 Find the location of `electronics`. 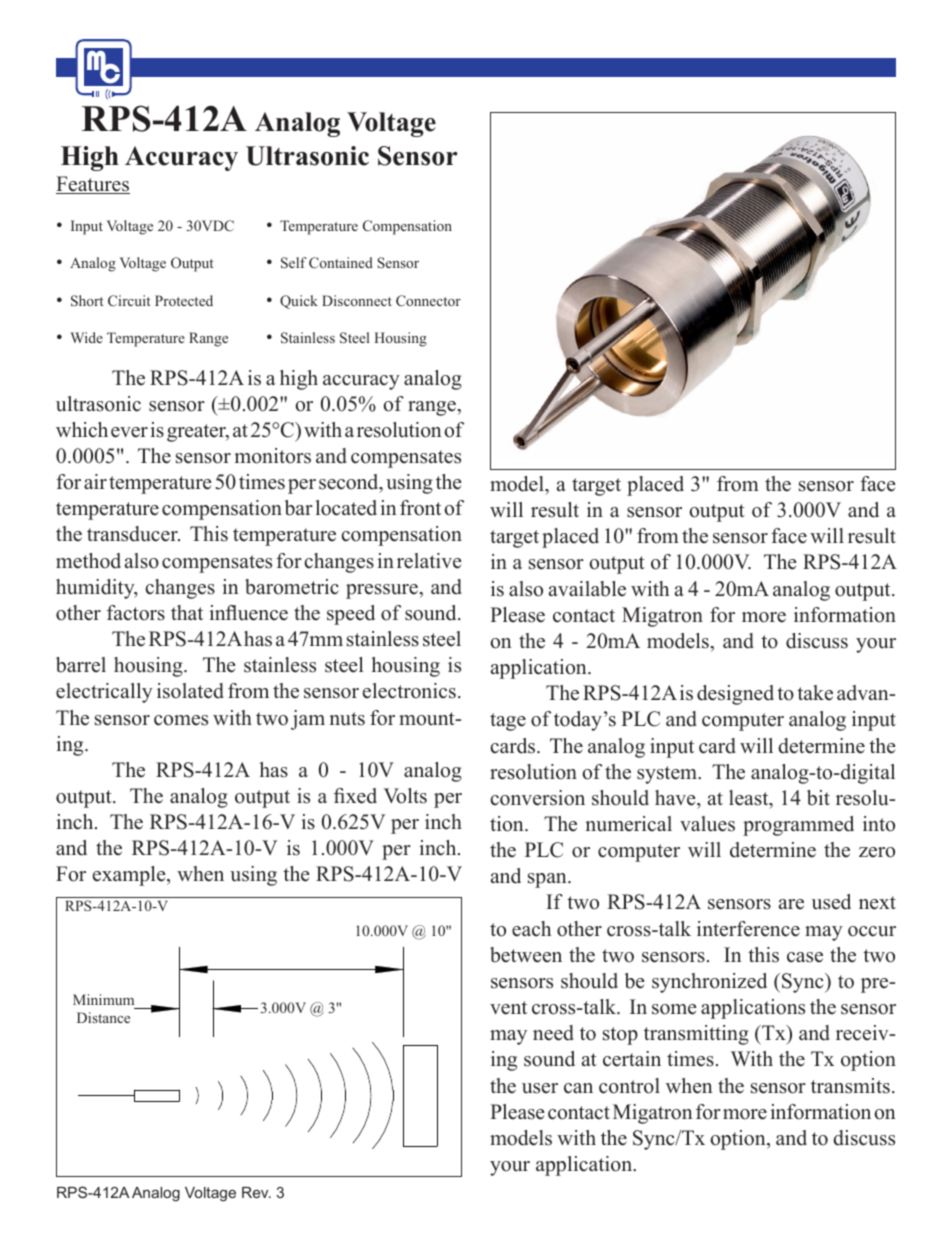

electronics is located at coordinates (409, 691).
